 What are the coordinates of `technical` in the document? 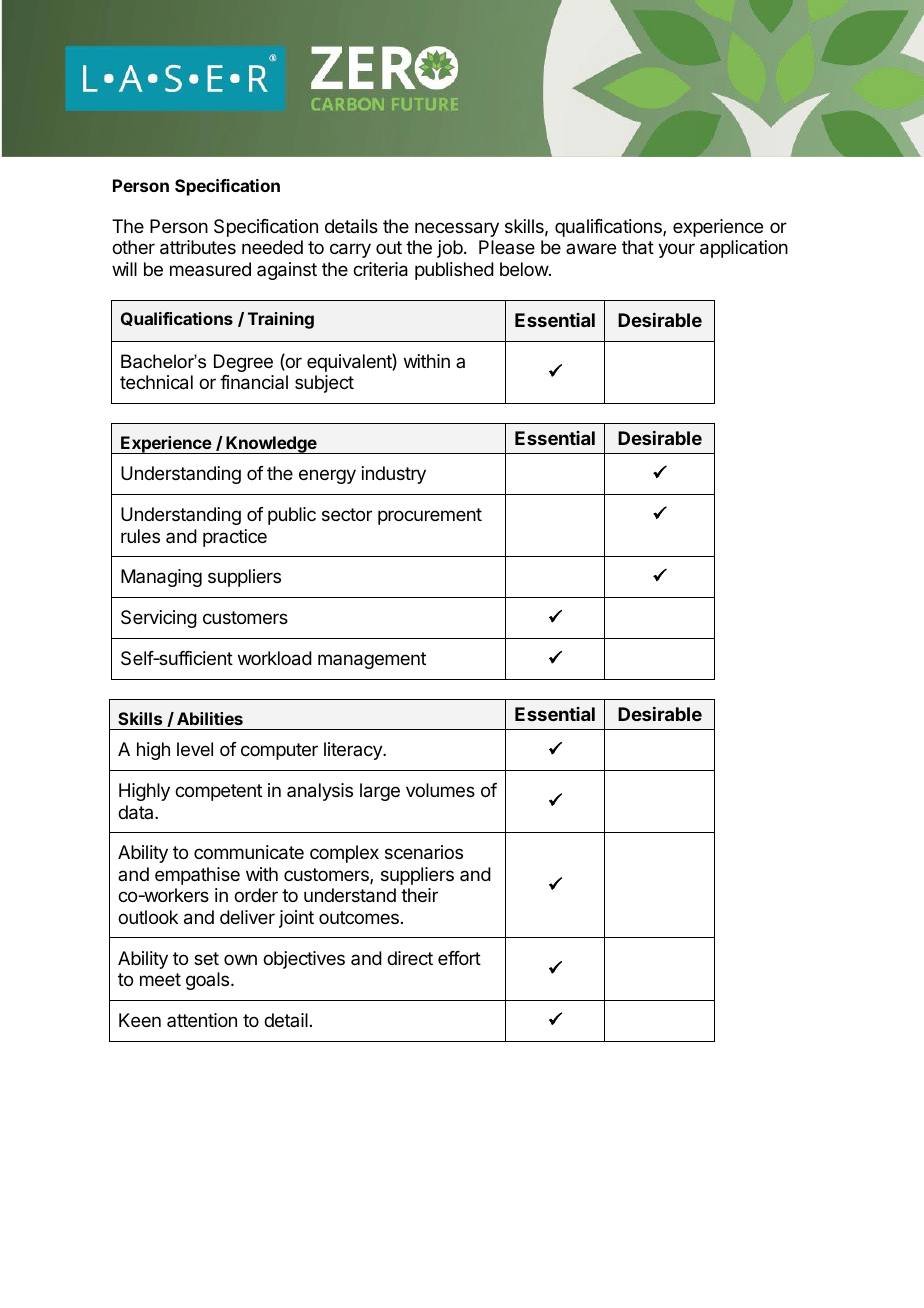 It's located at (156, 382).
